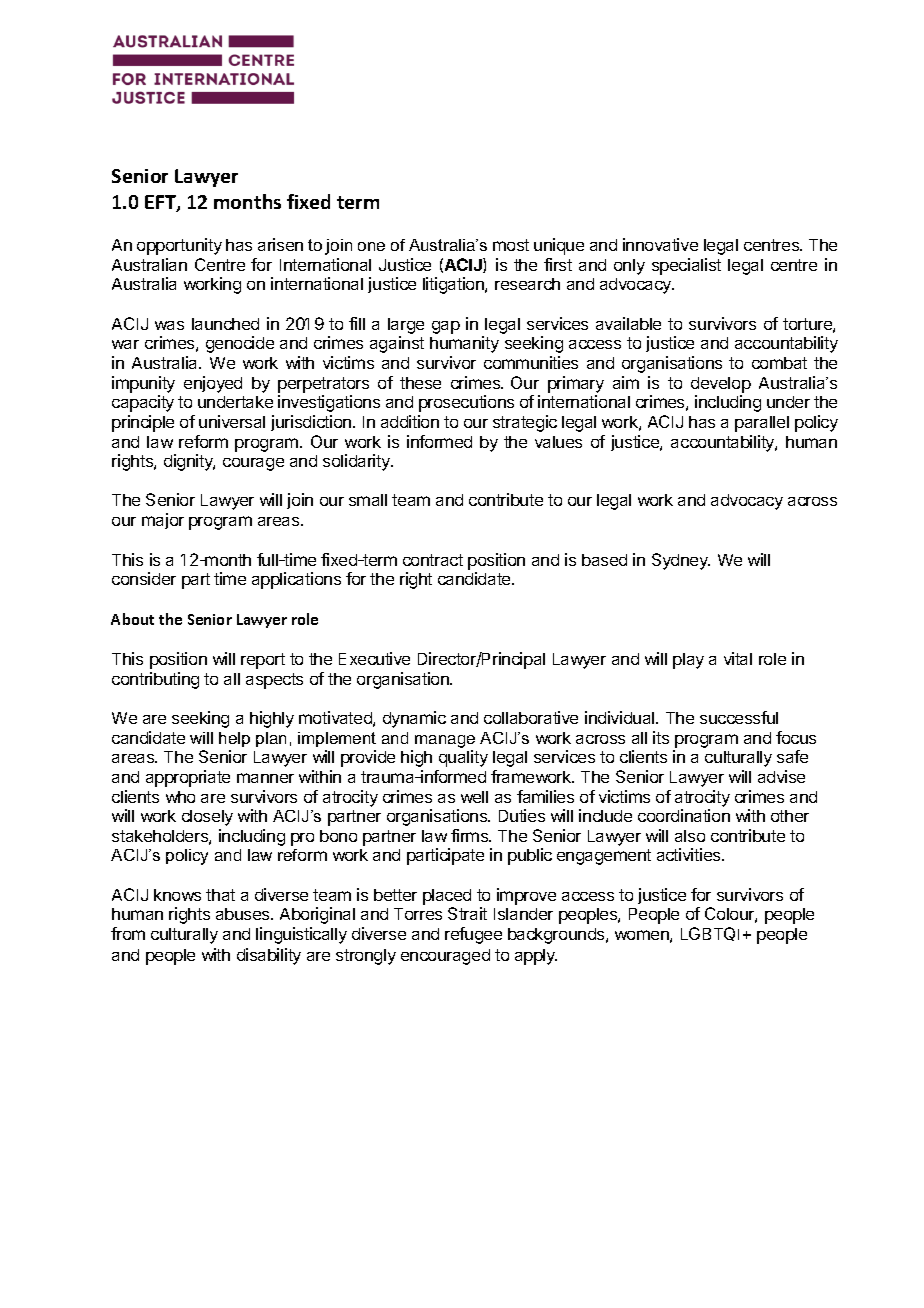 The width and height of the page is (924, 1308). I want to click on abuses, so click(244, 914).
